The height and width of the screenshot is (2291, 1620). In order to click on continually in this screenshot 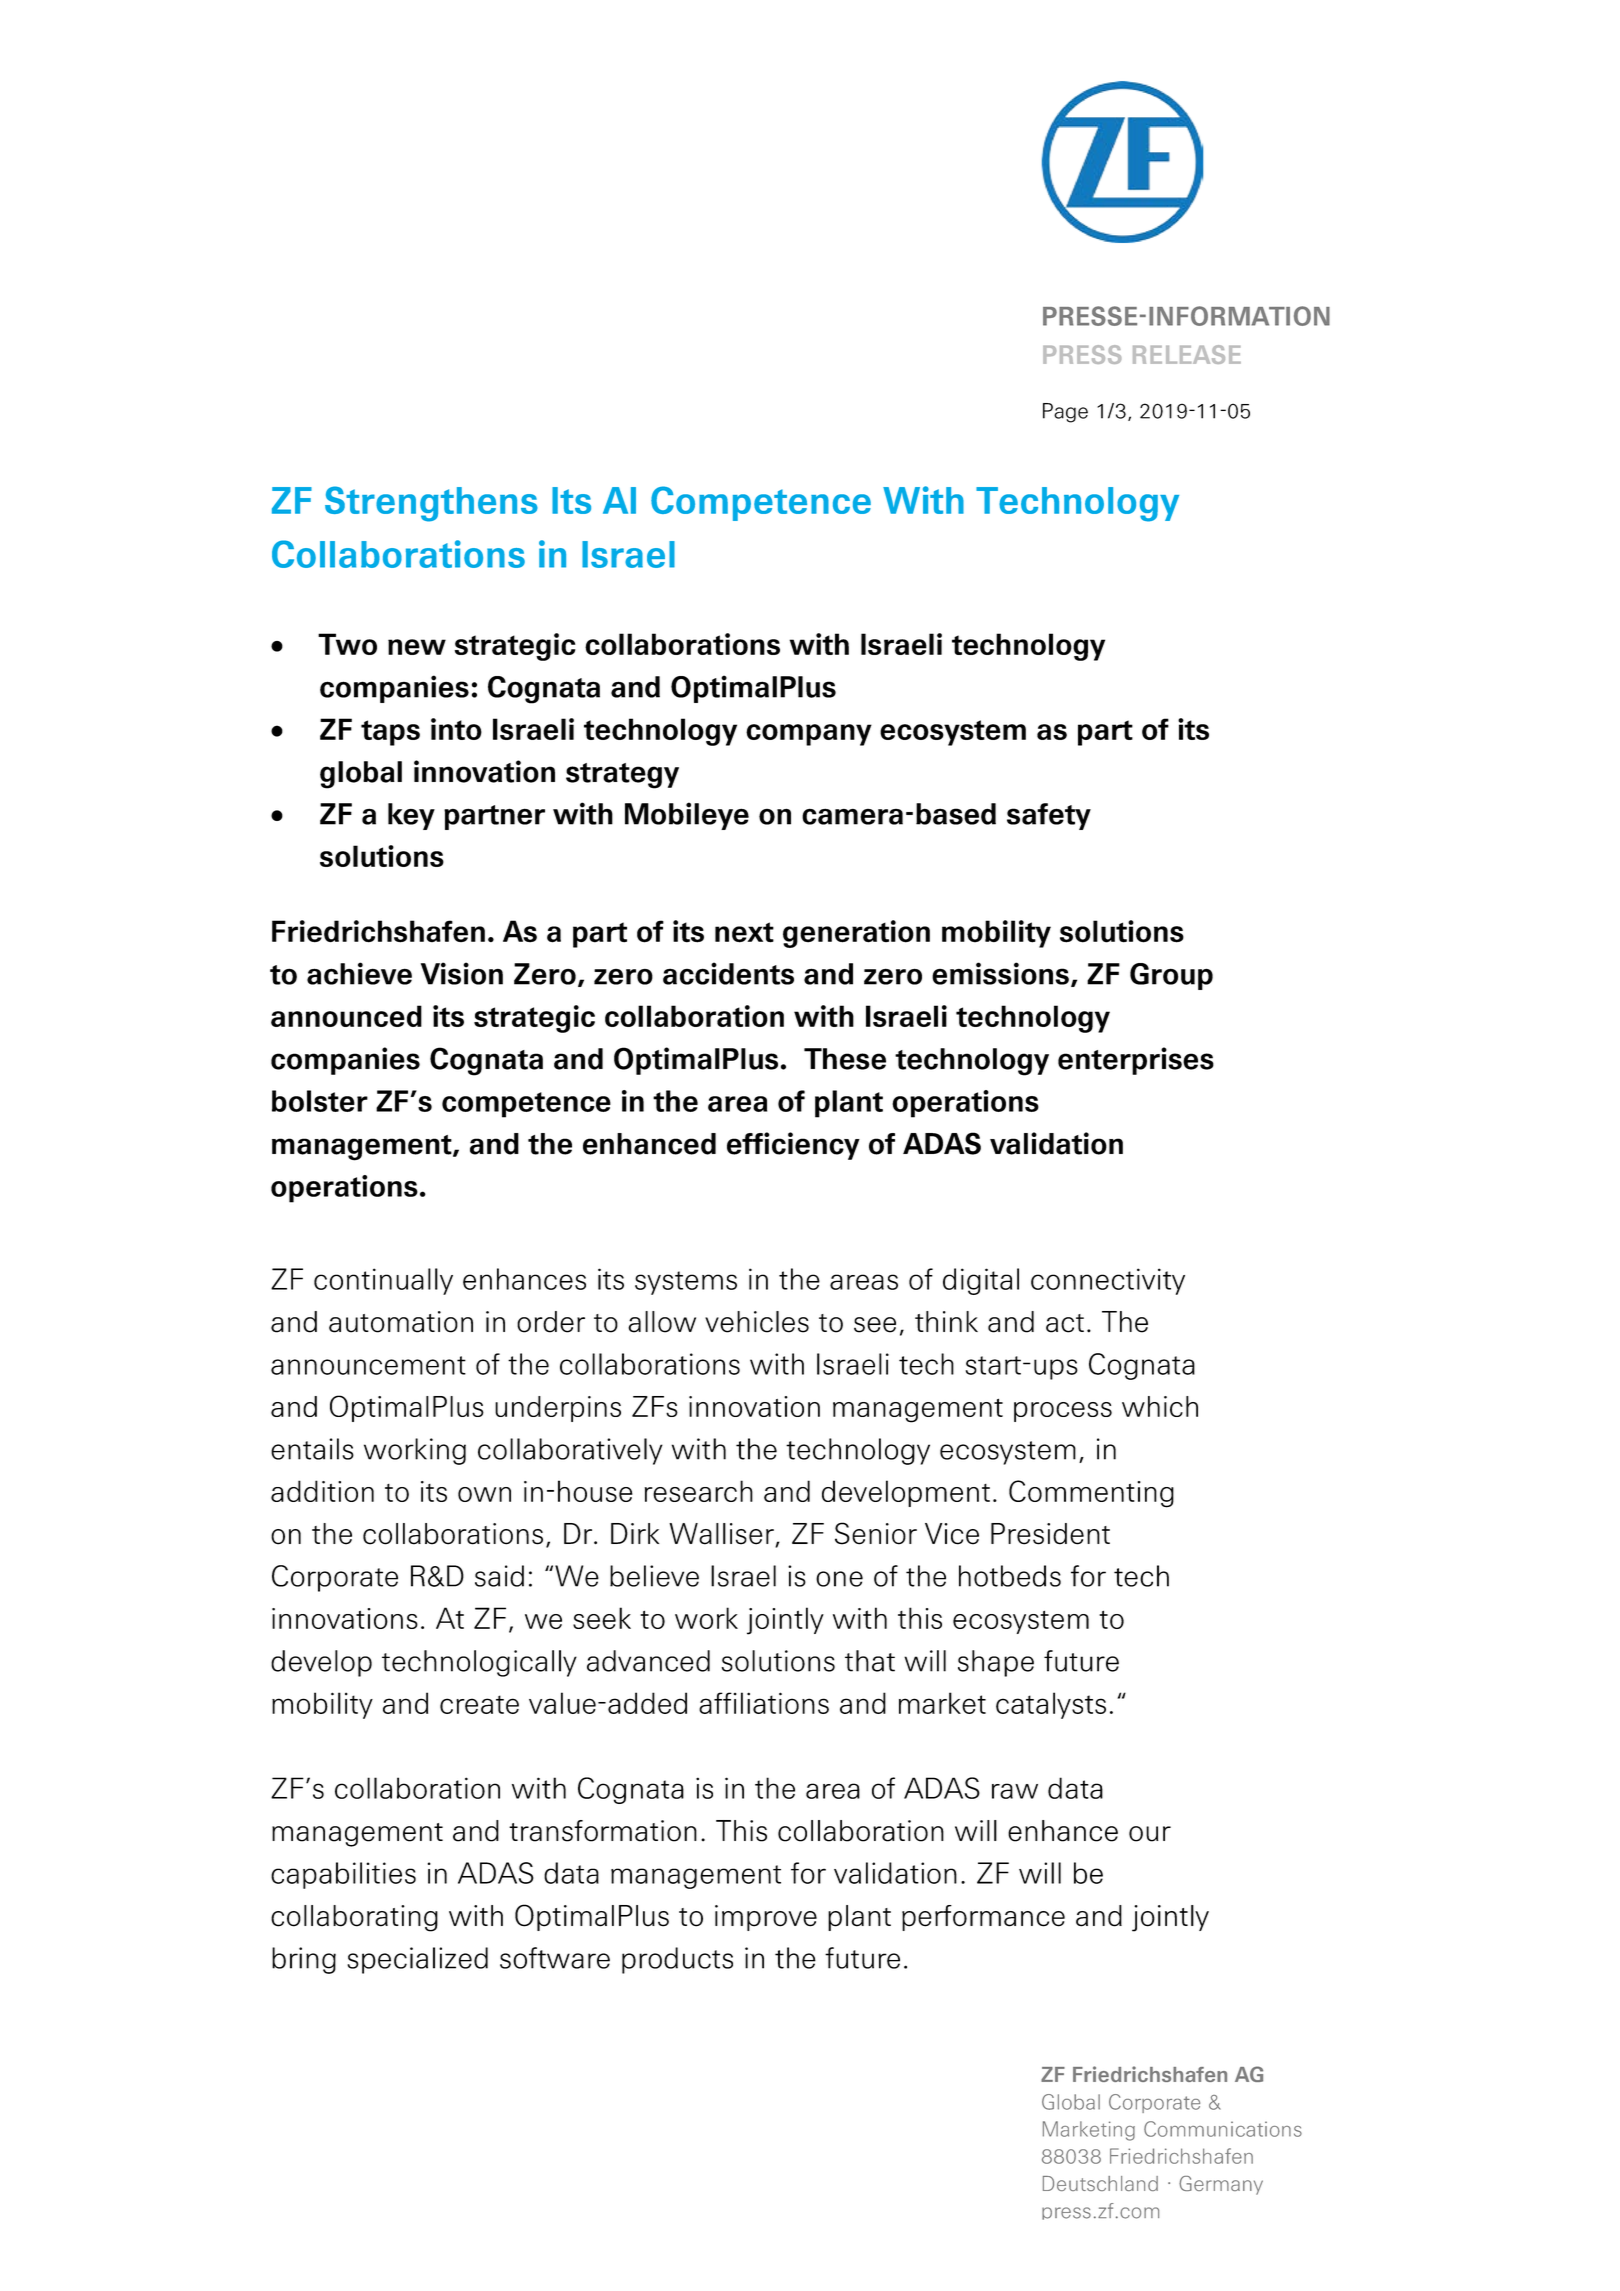, I will do `click(383, 1281)`.
